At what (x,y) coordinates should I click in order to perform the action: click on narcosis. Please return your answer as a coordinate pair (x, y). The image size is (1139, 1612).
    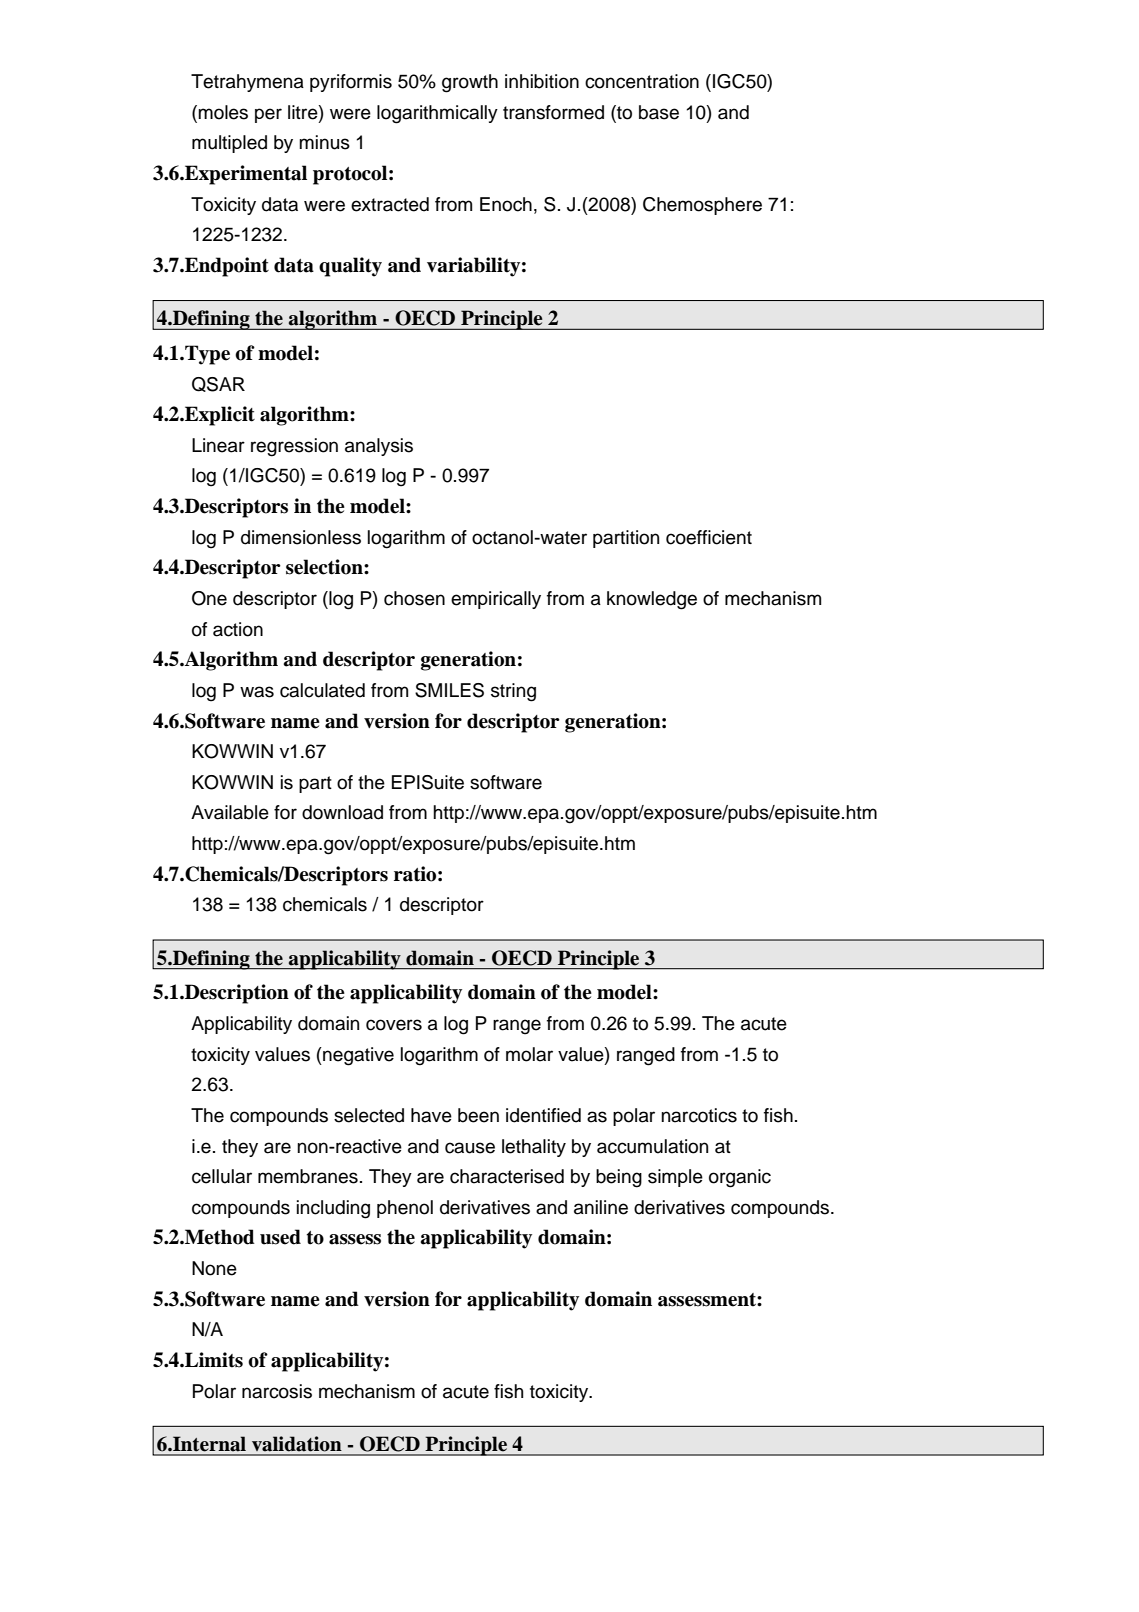
    Looking at the image, I should click on (277, 1391).
